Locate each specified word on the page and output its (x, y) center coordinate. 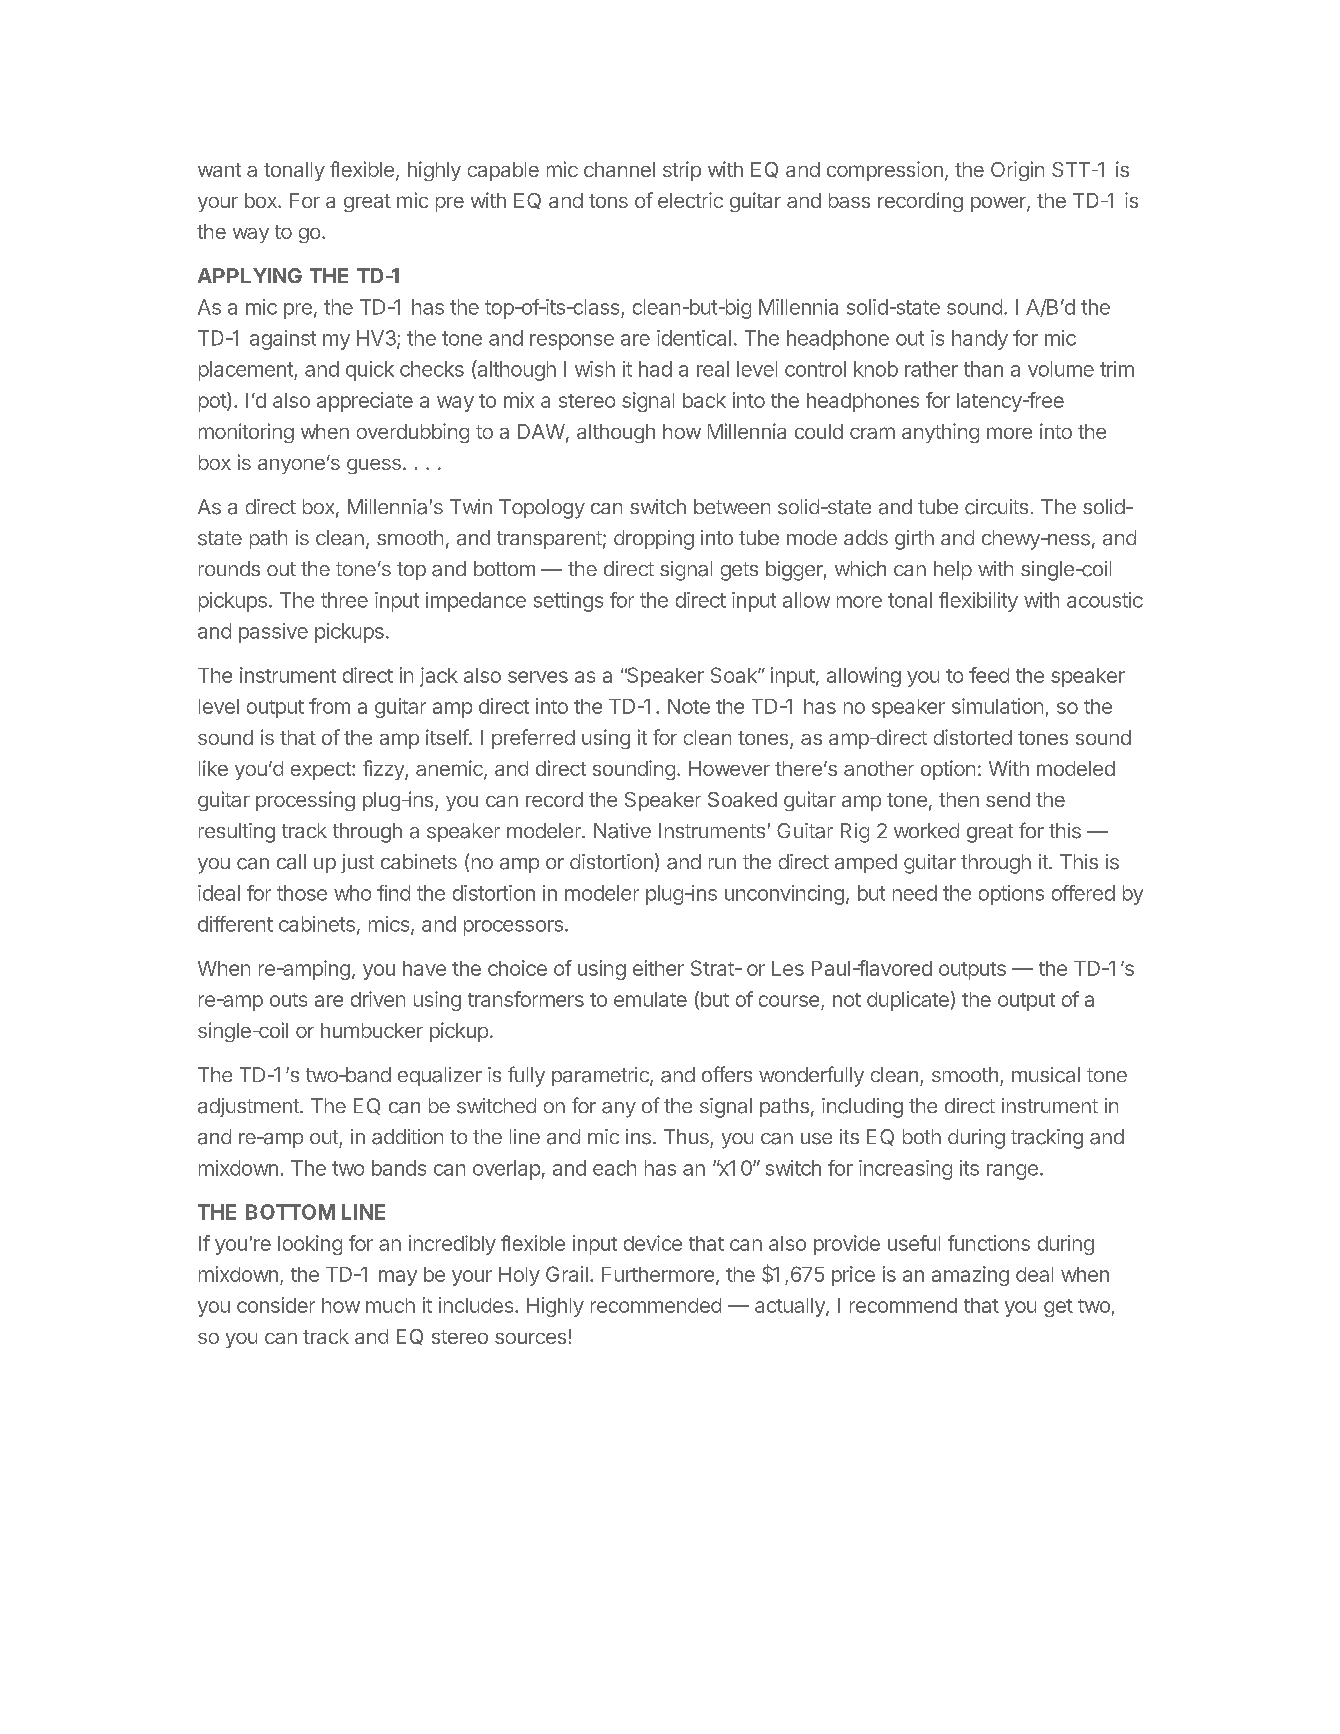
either (658, 968)
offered (1083, 893)
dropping (654, 540)
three (344, 600)
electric (690, 200)
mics (389, 924)
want (219, 170)
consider (276, 1305)
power (999, 204)
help (953, 570)
